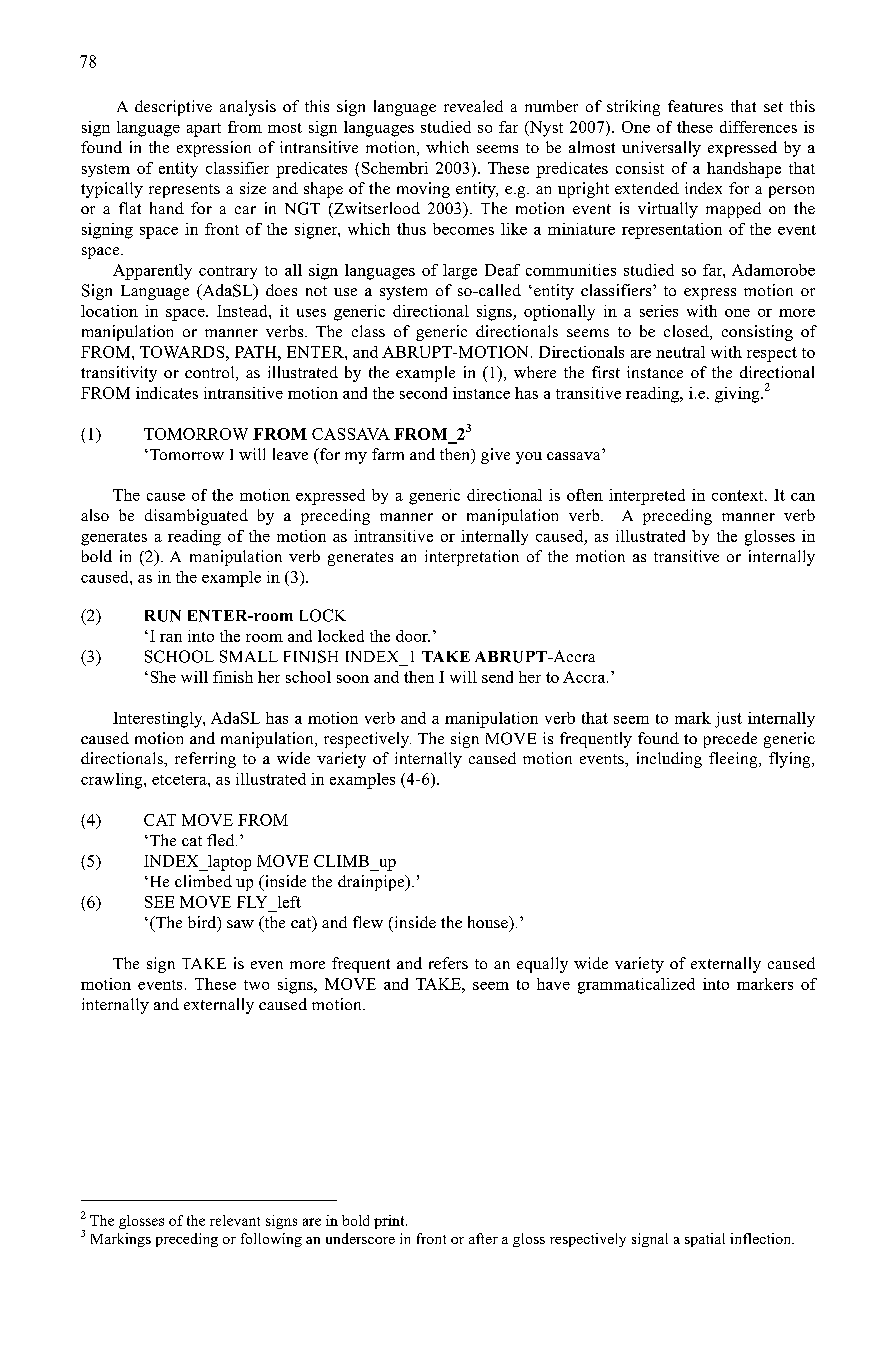 The height and width of the screenshot is (1345, 896). I want to click on relevant, so click(235, 1220).
